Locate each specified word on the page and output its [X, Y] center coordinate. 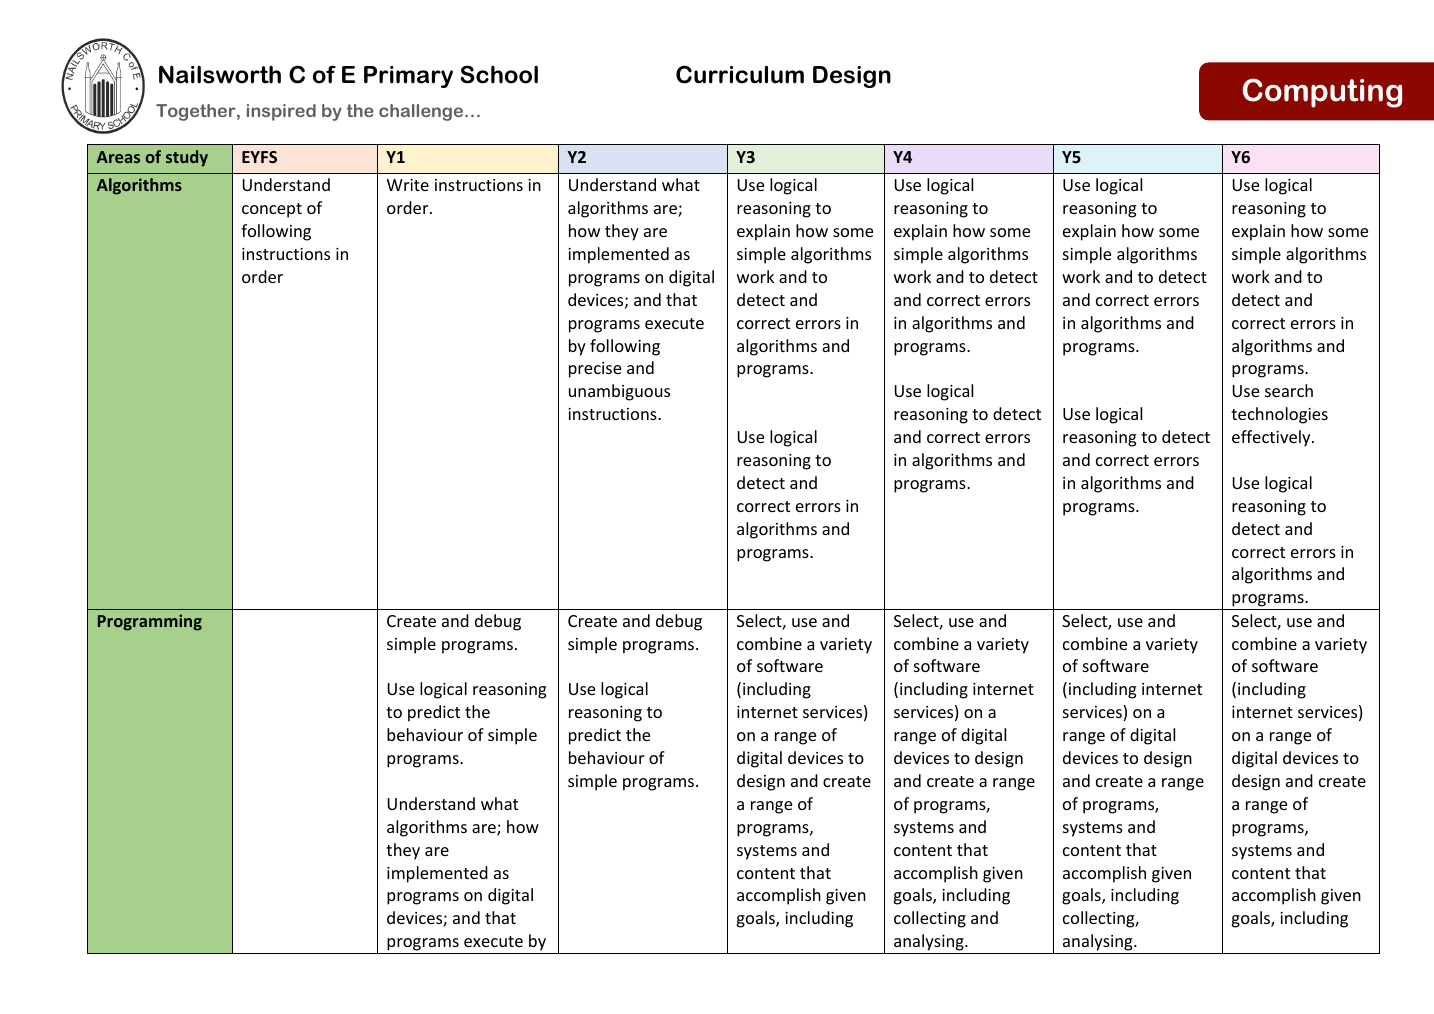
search [1289, 390]
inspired [281, 112]
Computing [1322, 93]
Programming [150, 622]
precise [595, 370]
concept [272, 210]
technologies [1279, 415]
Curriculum [740, 74]
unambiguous [619, 392]
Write [408, 185]
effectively [1272, 438]
